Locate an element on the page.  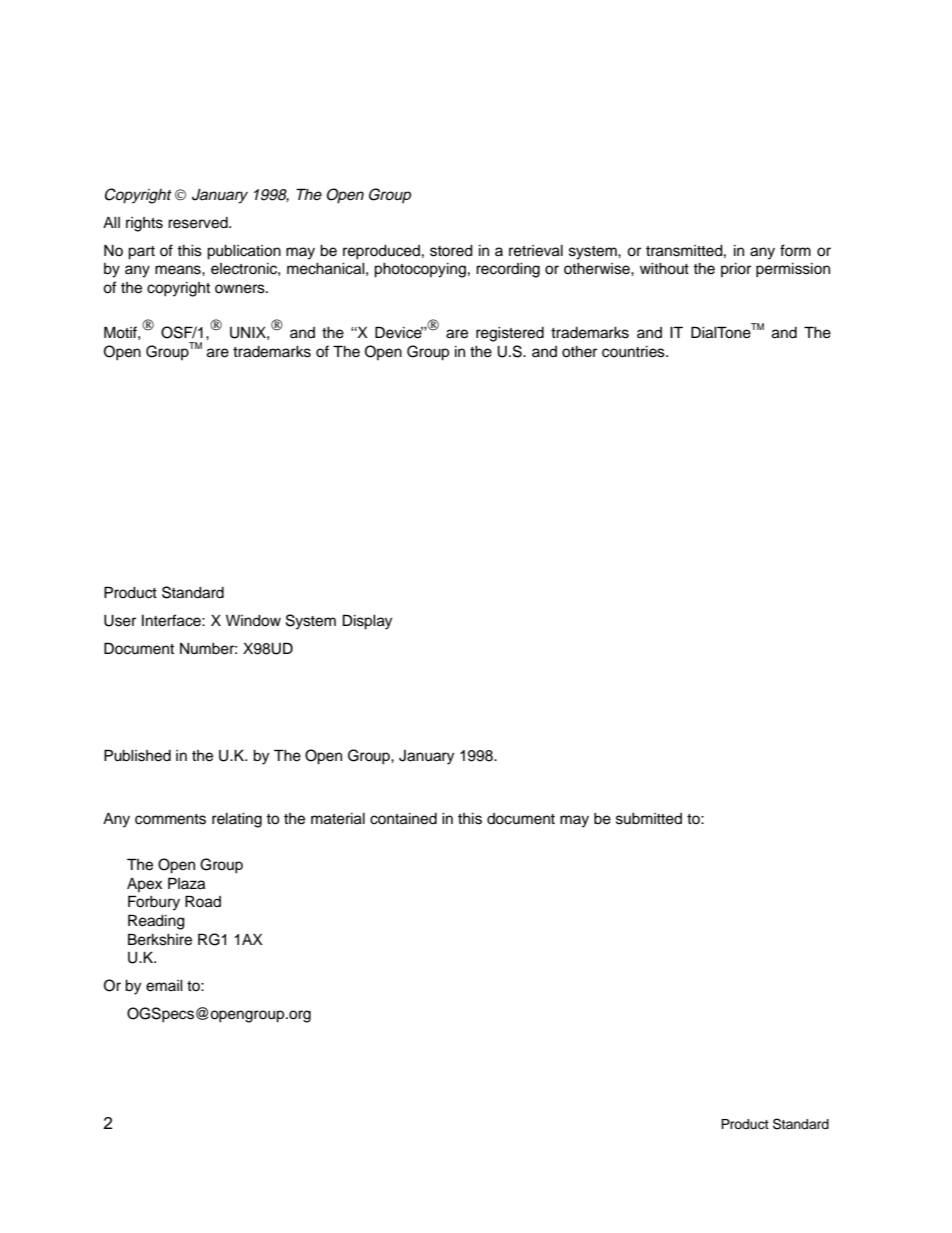
email is located at coordinates (164, 986).
